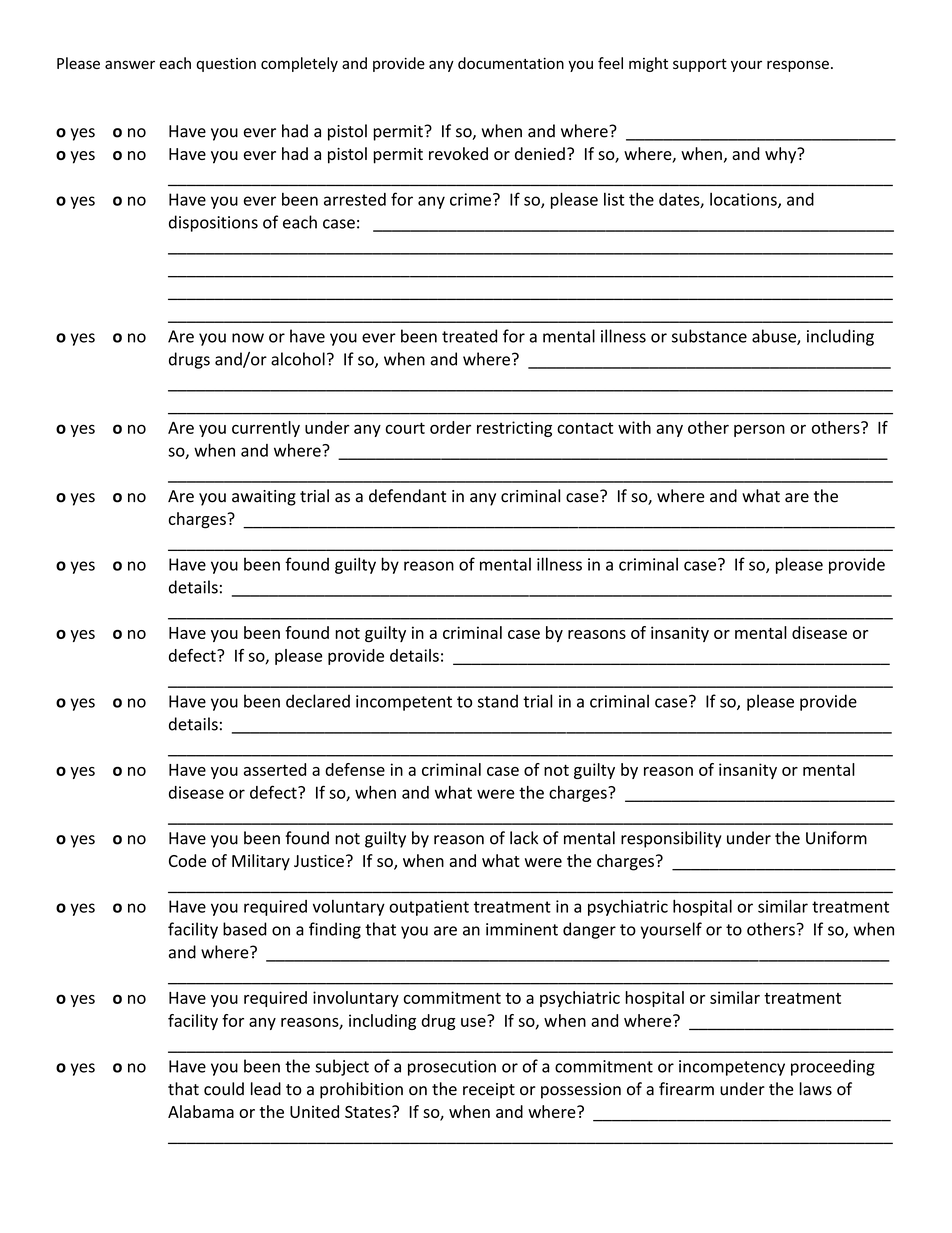 The width and height of the screenshot is (952, 1233). I want to click on could, so click(224, 1089).
